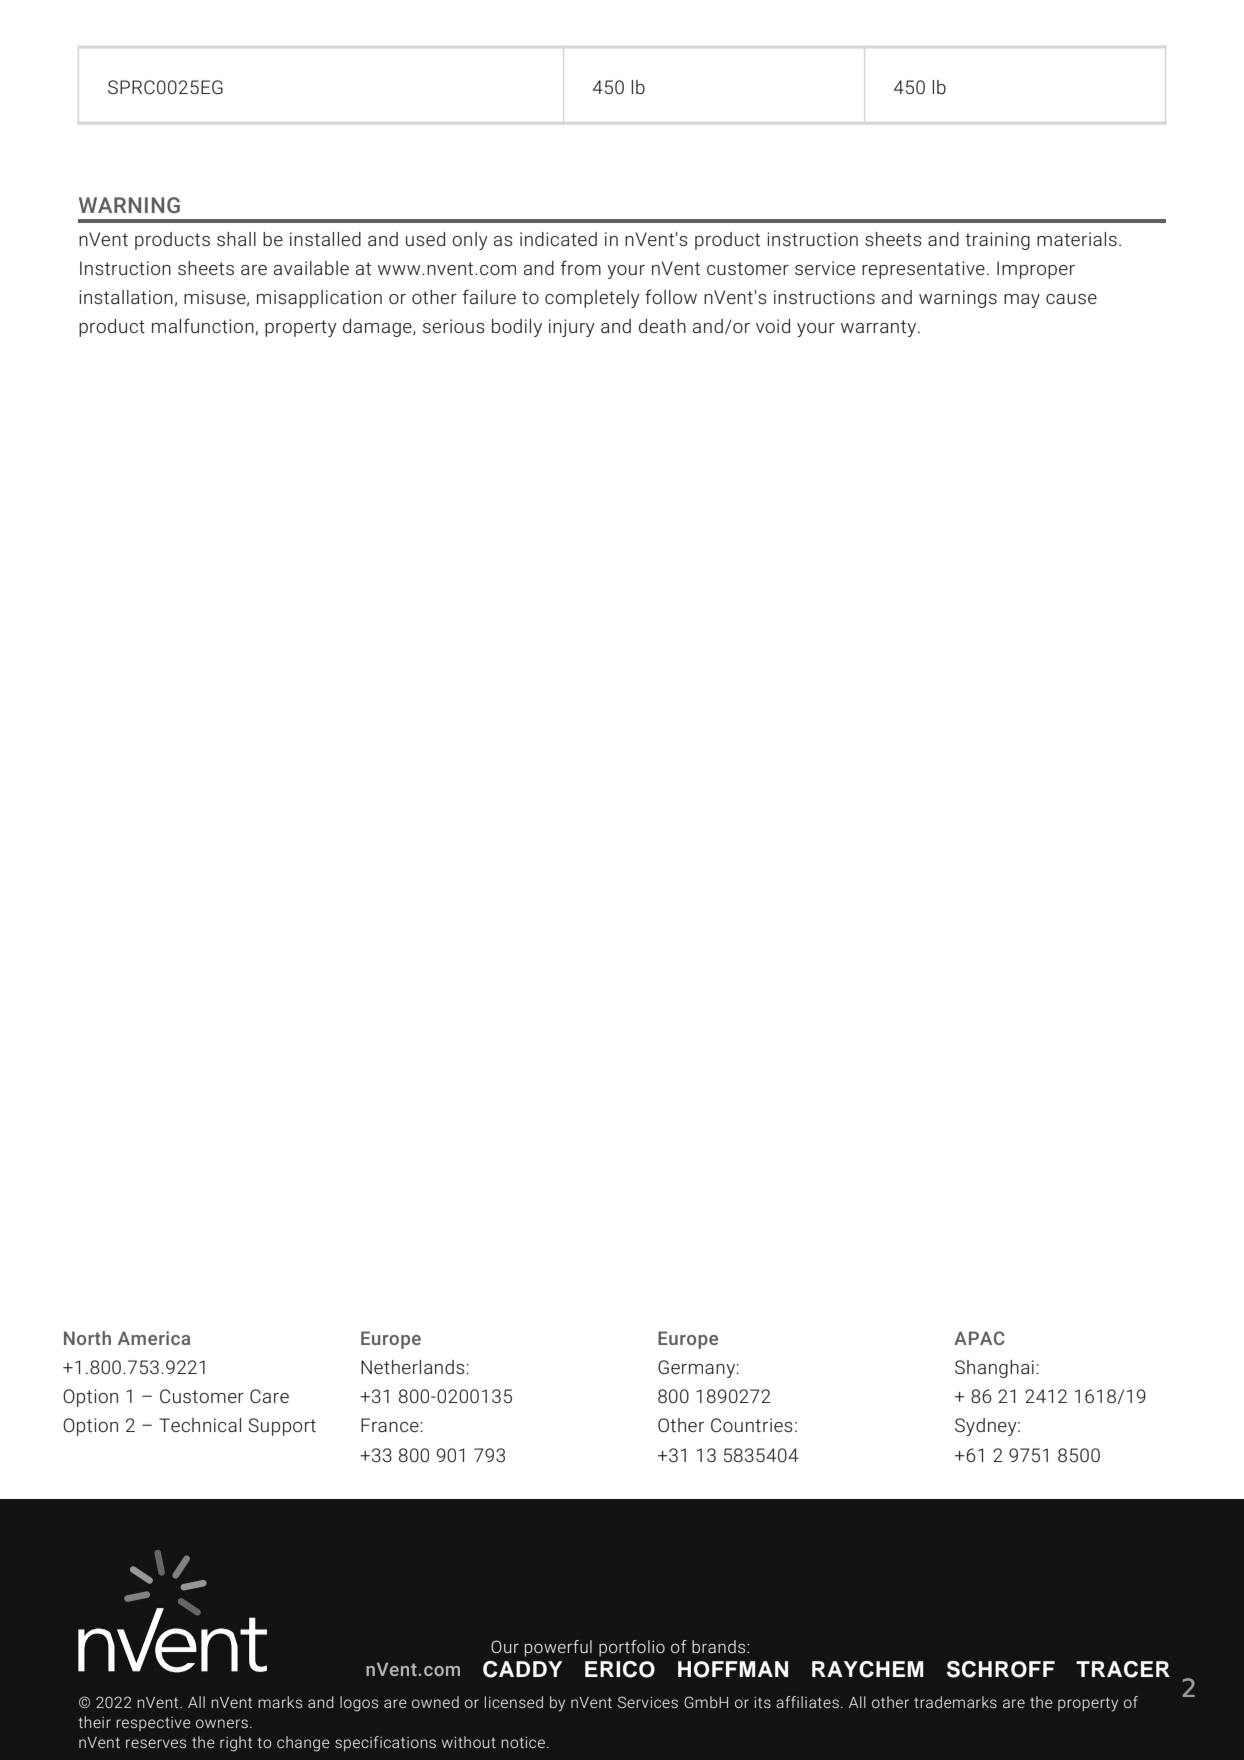 The image size is (1244, 1760). I want to click on Netherlands, so click(413, 1367).
